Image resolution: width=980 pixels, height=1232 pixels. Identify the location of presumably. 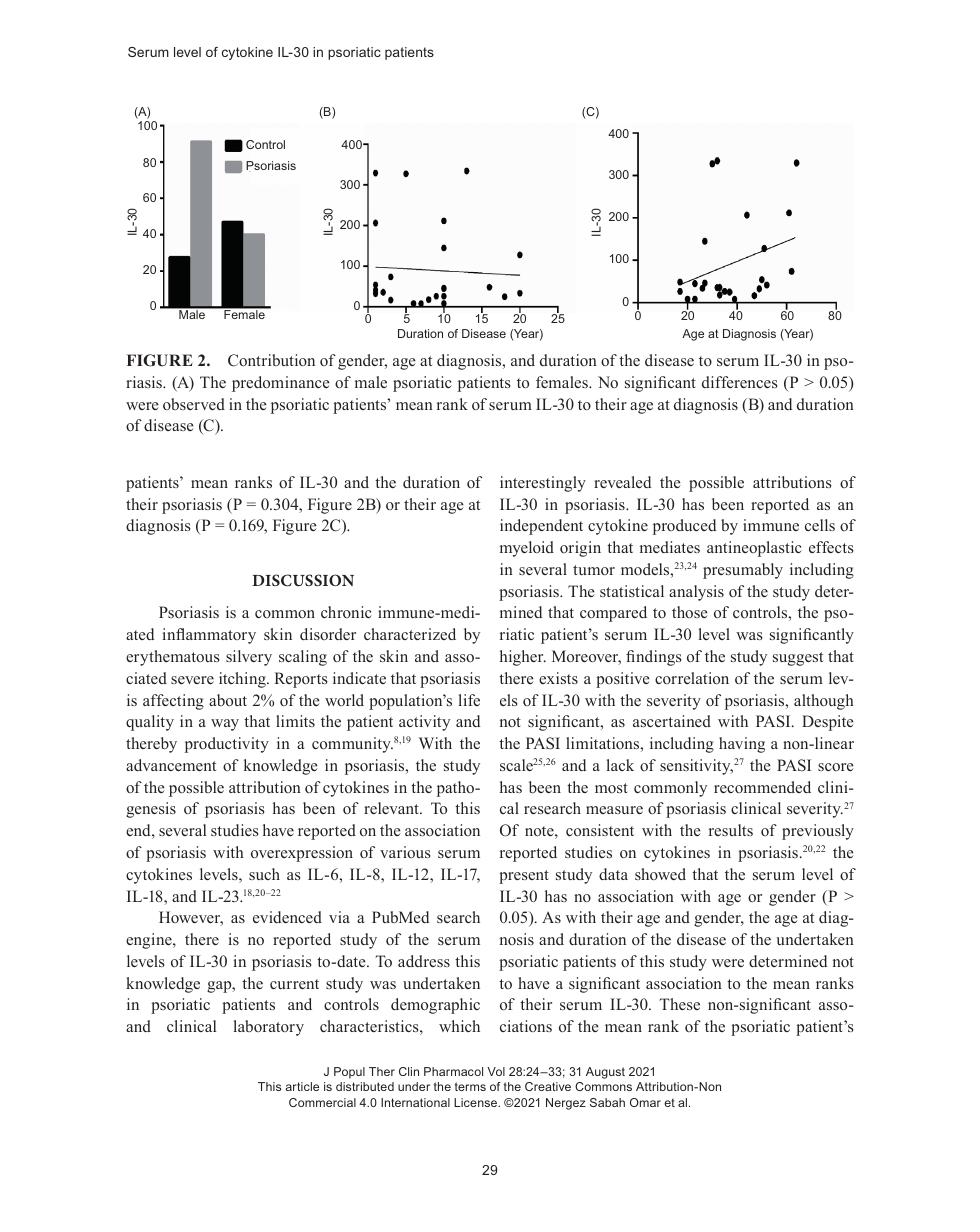
(743, 571).
